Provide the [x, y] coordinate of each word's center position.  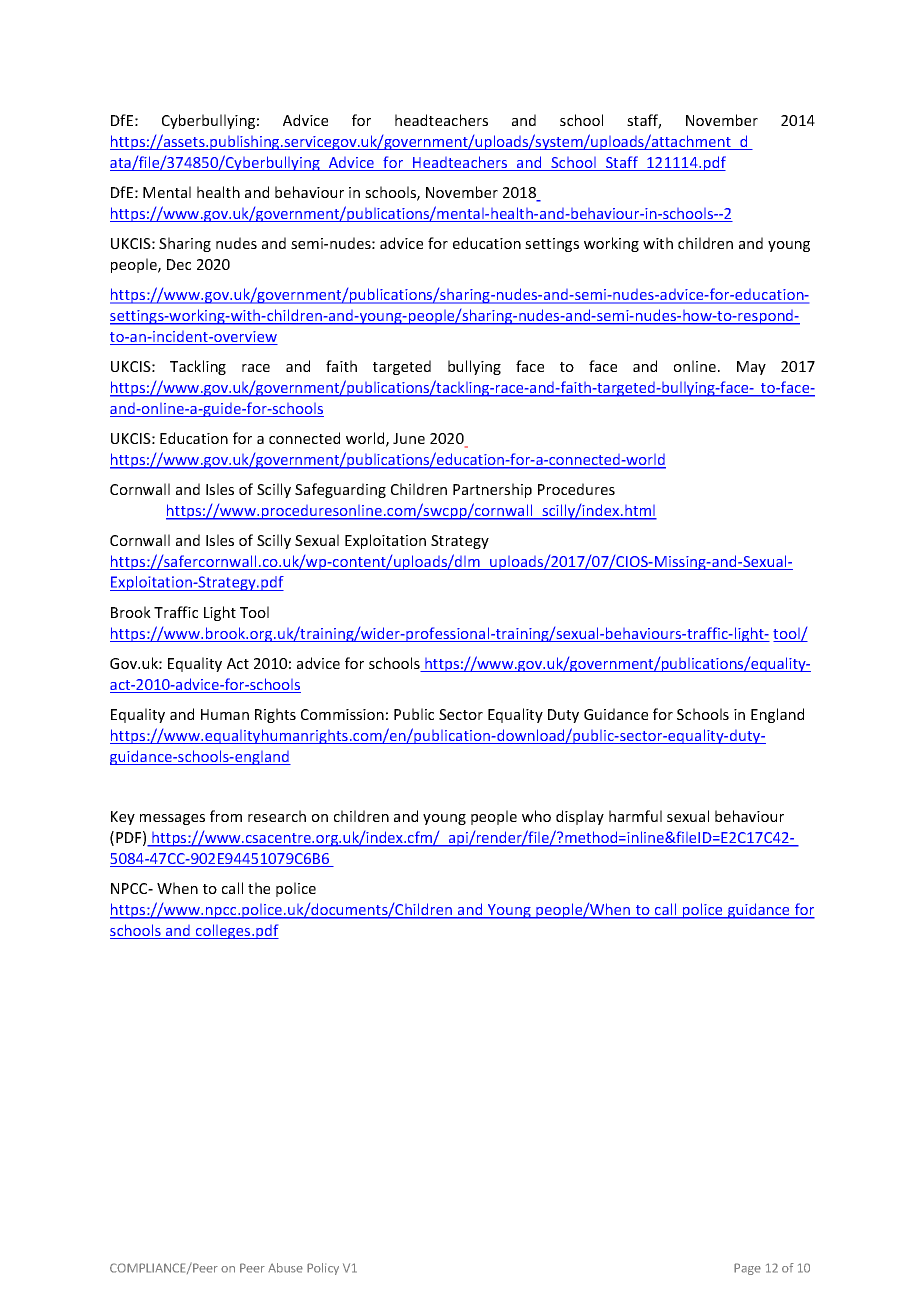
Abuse [285, 1268]
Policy [323, 1269]
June [409, 438]
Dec [179, 264]
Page [747, 1269]
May [751, 368]
